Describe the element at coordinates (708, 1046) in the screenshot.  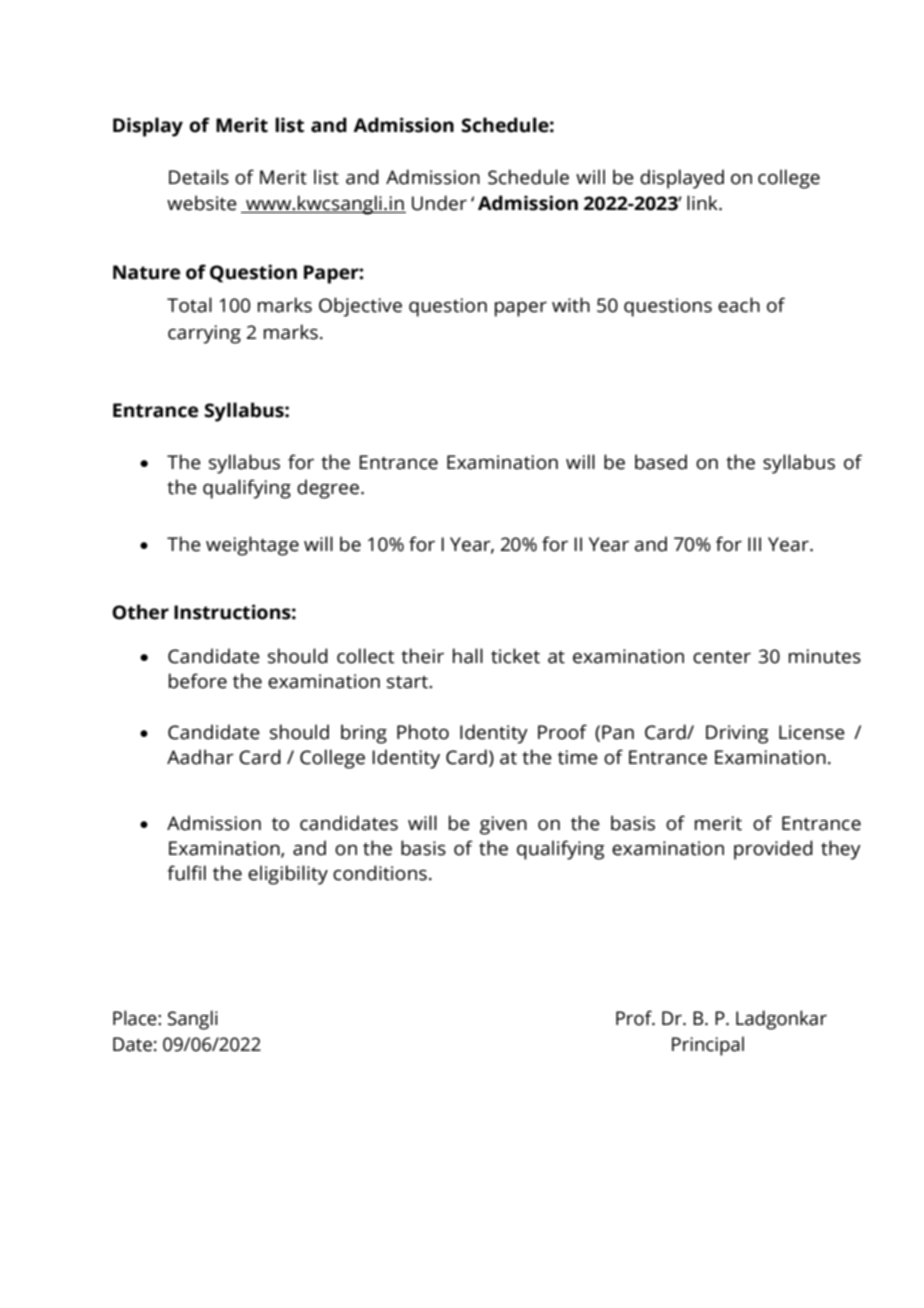
I see `Principal` at that location.
